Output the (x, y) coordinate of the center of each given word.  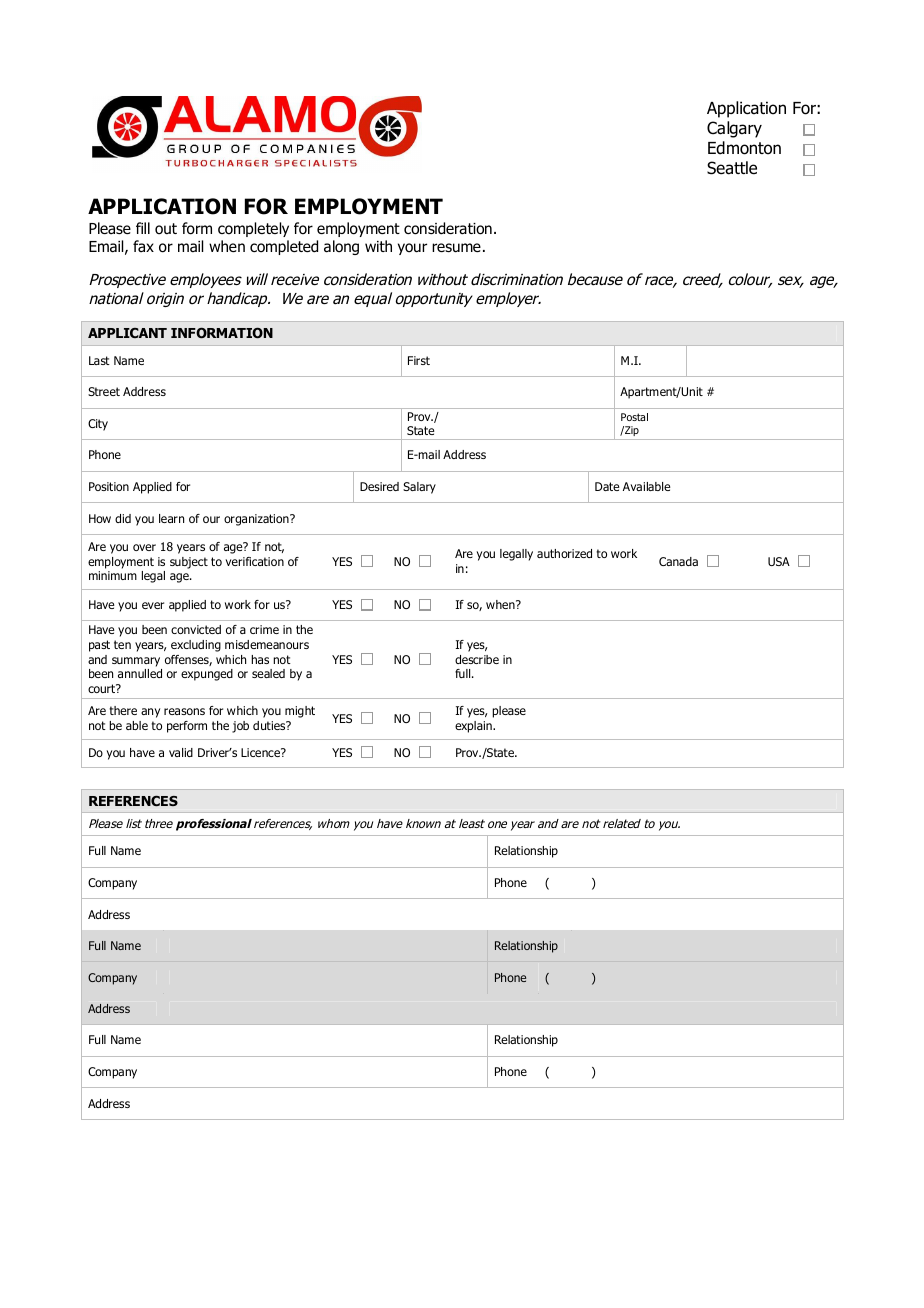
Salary (419, 488)
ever (153, 605)
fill (143, 228)
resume (456, 248)
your (412, 249)
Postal (634, 417)
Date (607, 486)
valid (181, 752)
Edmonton (744, 148)
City (98, 425)
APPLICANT (127, 333)
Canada (678, 561)
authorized (564, 553)
